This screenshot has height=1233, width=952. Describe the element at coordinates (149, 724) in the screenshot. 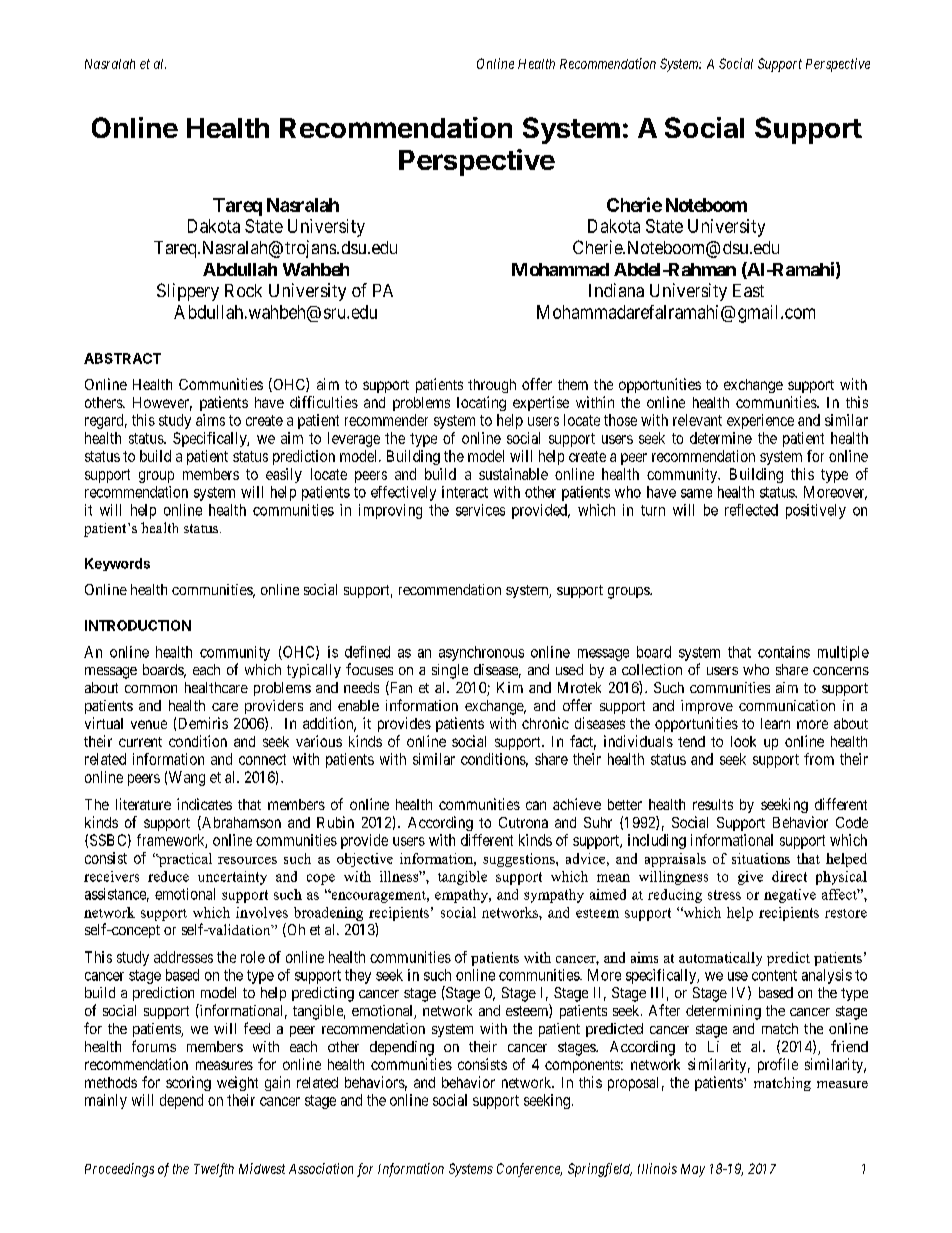

I see `venue` at that location.
